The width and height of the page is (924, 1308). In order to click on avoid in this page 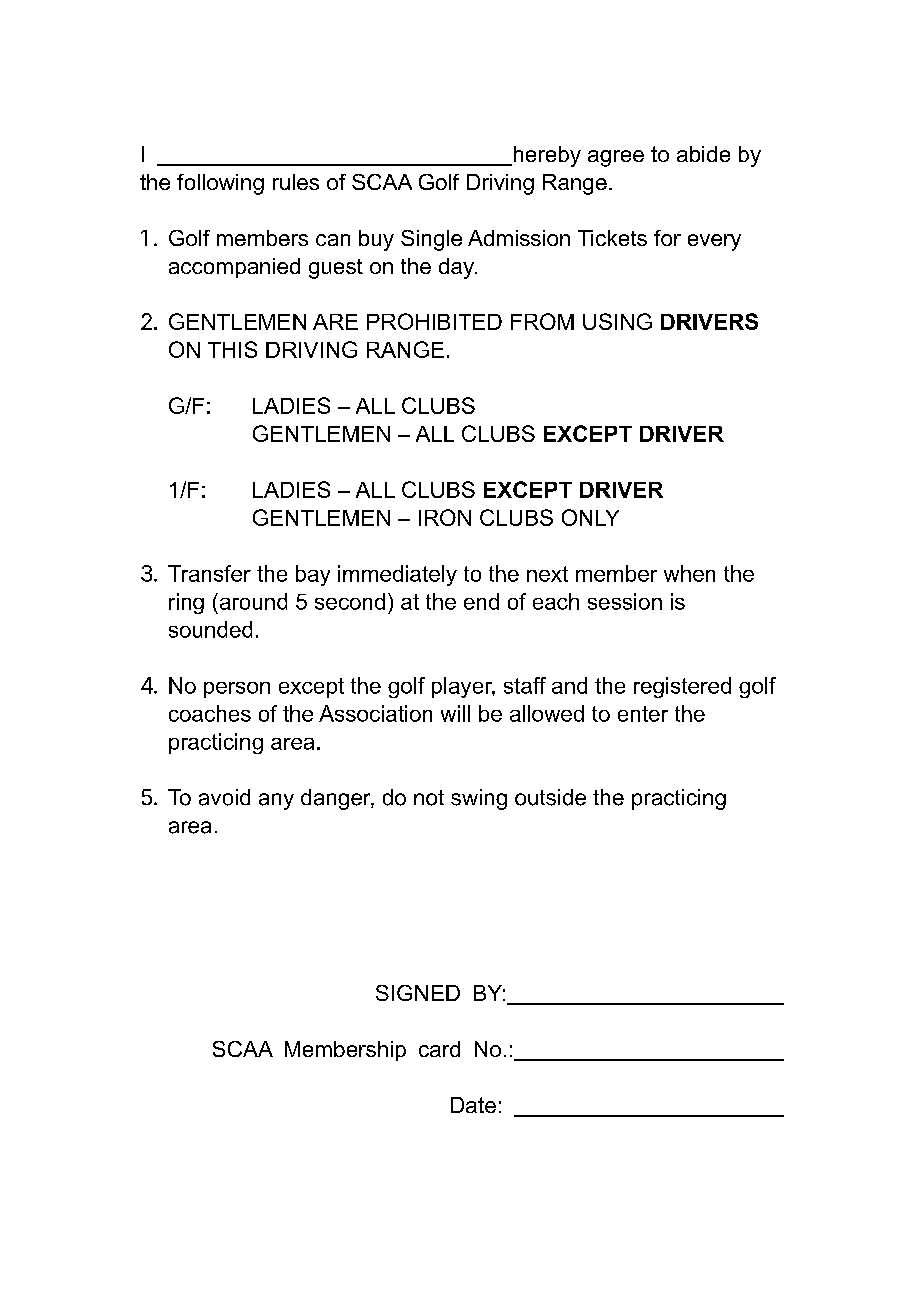, I will do `click(224, 797)`.
